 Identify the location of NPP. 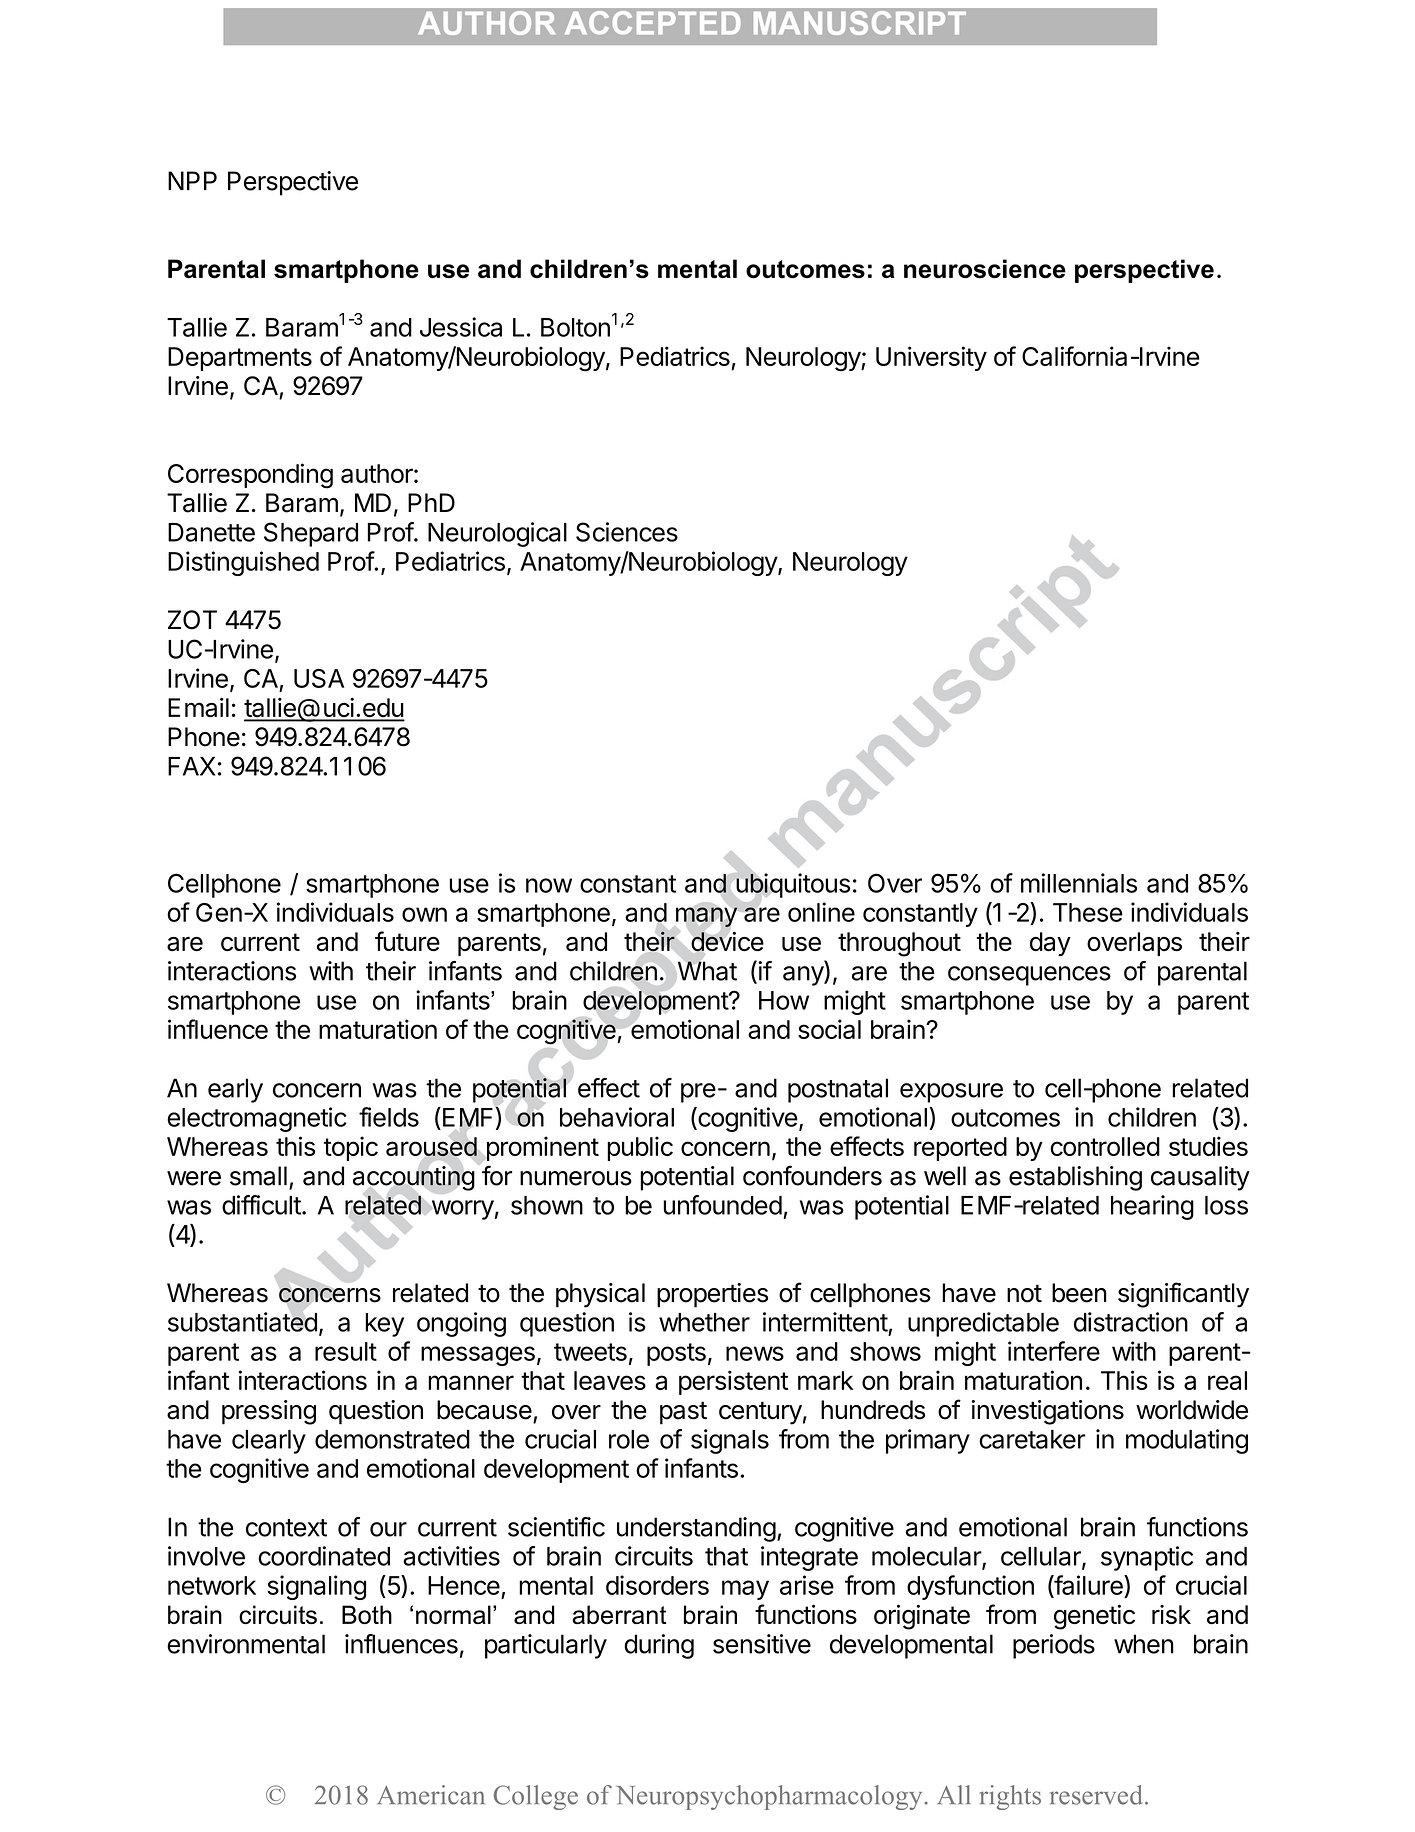
(192, 180).
